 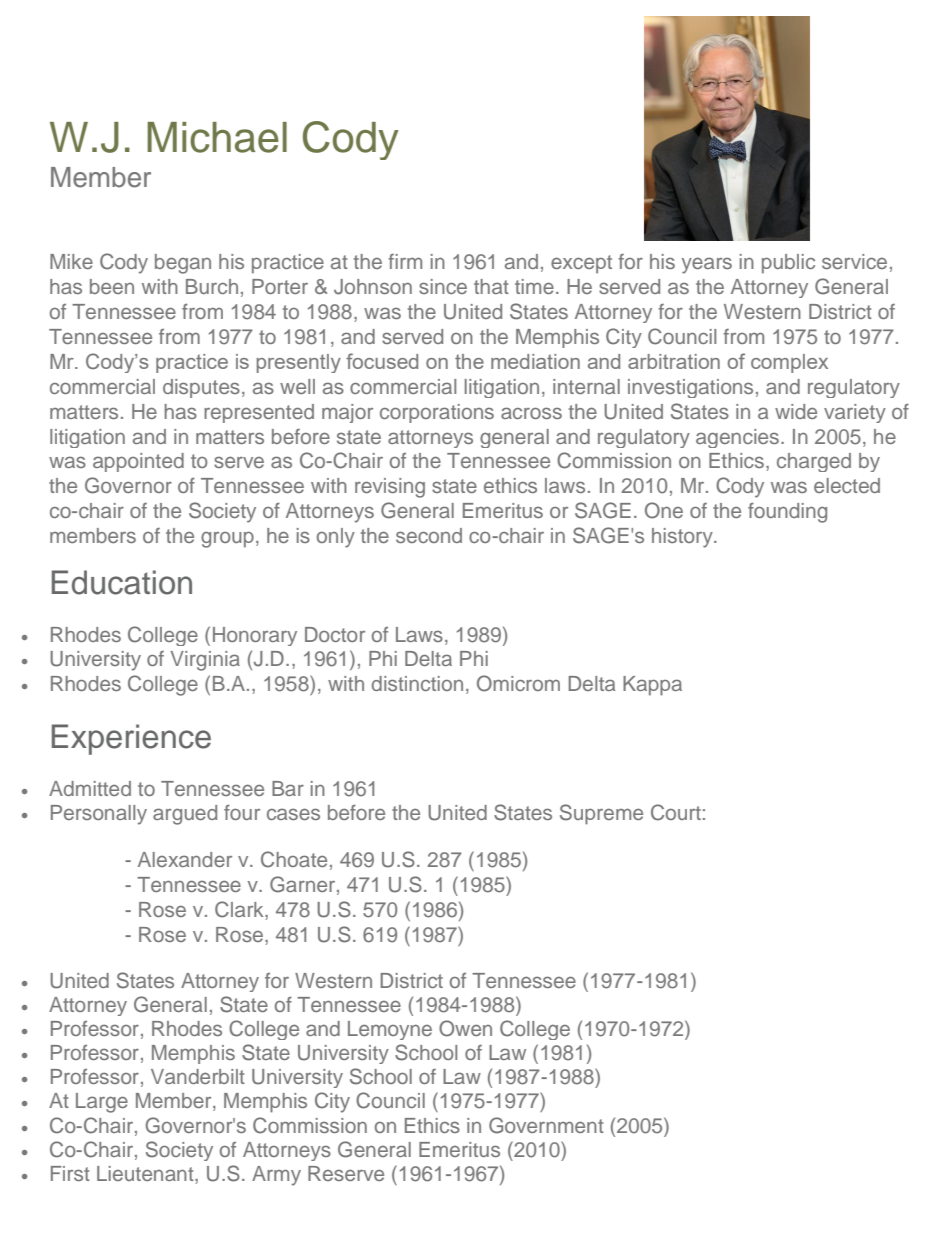 I want to click on Choate, so click(x=294, y=859).
